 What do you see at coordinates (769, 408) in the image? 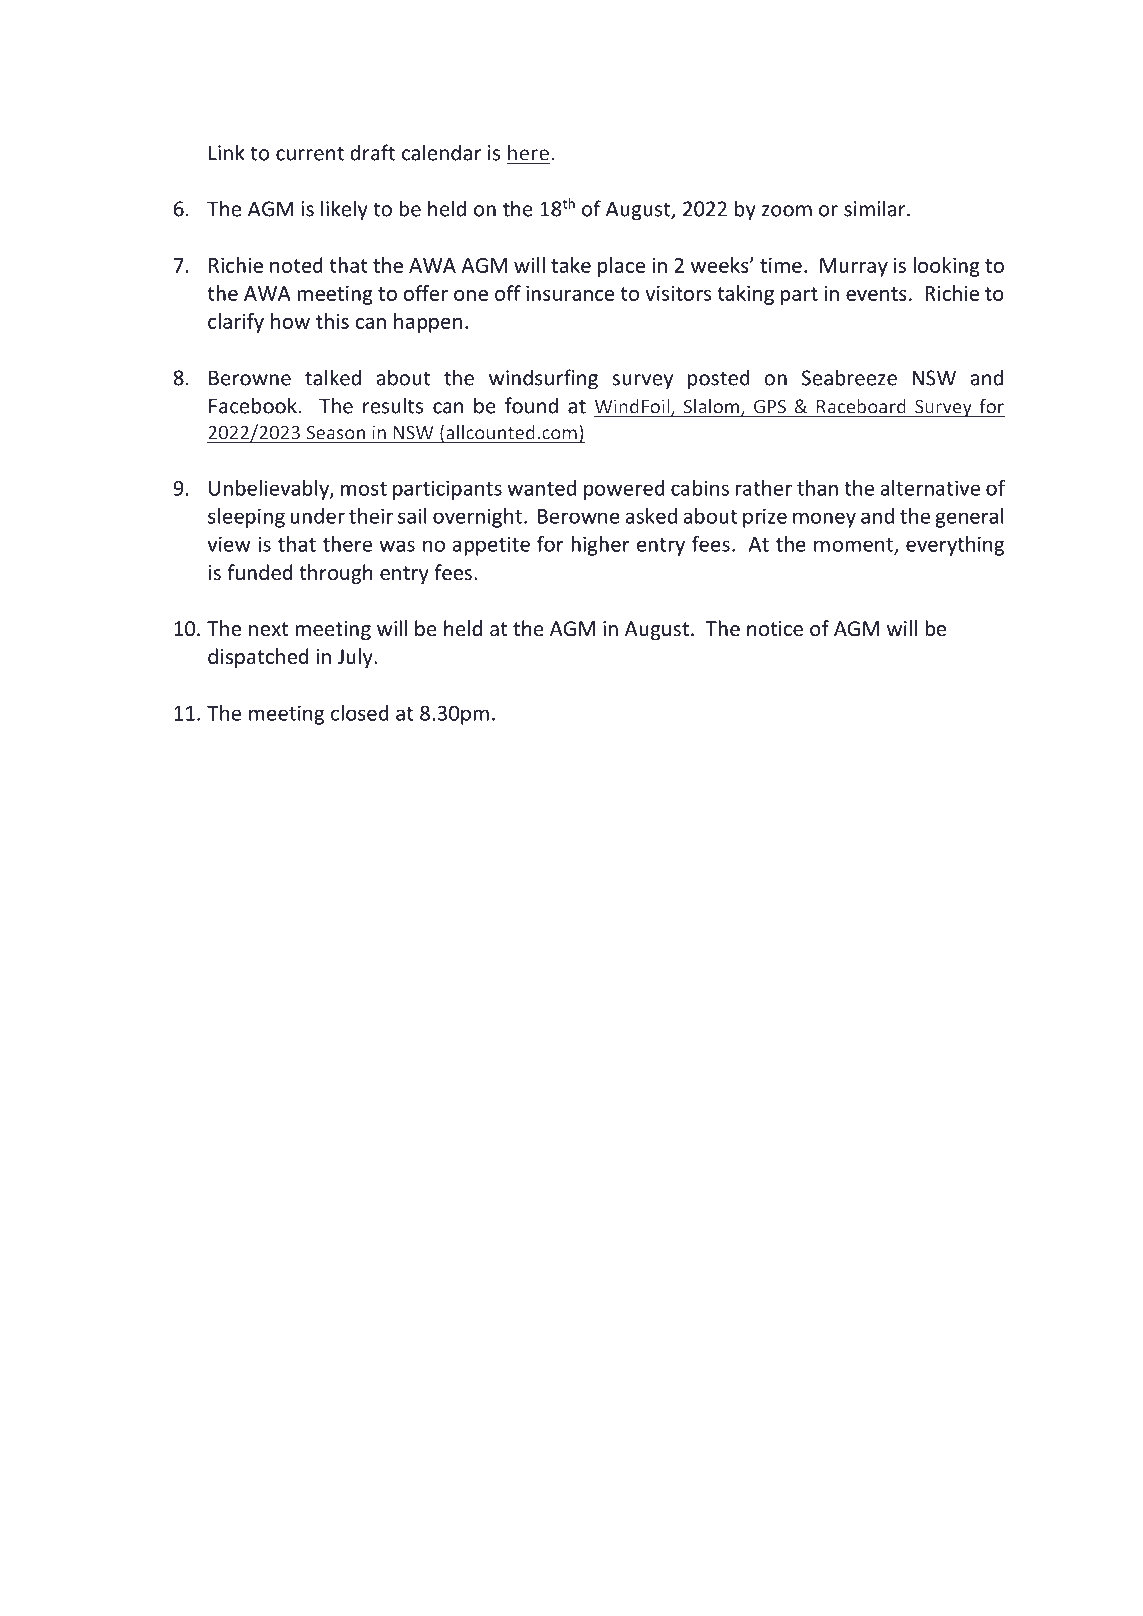
I see `GPS` at bounding box center [769, 408].
